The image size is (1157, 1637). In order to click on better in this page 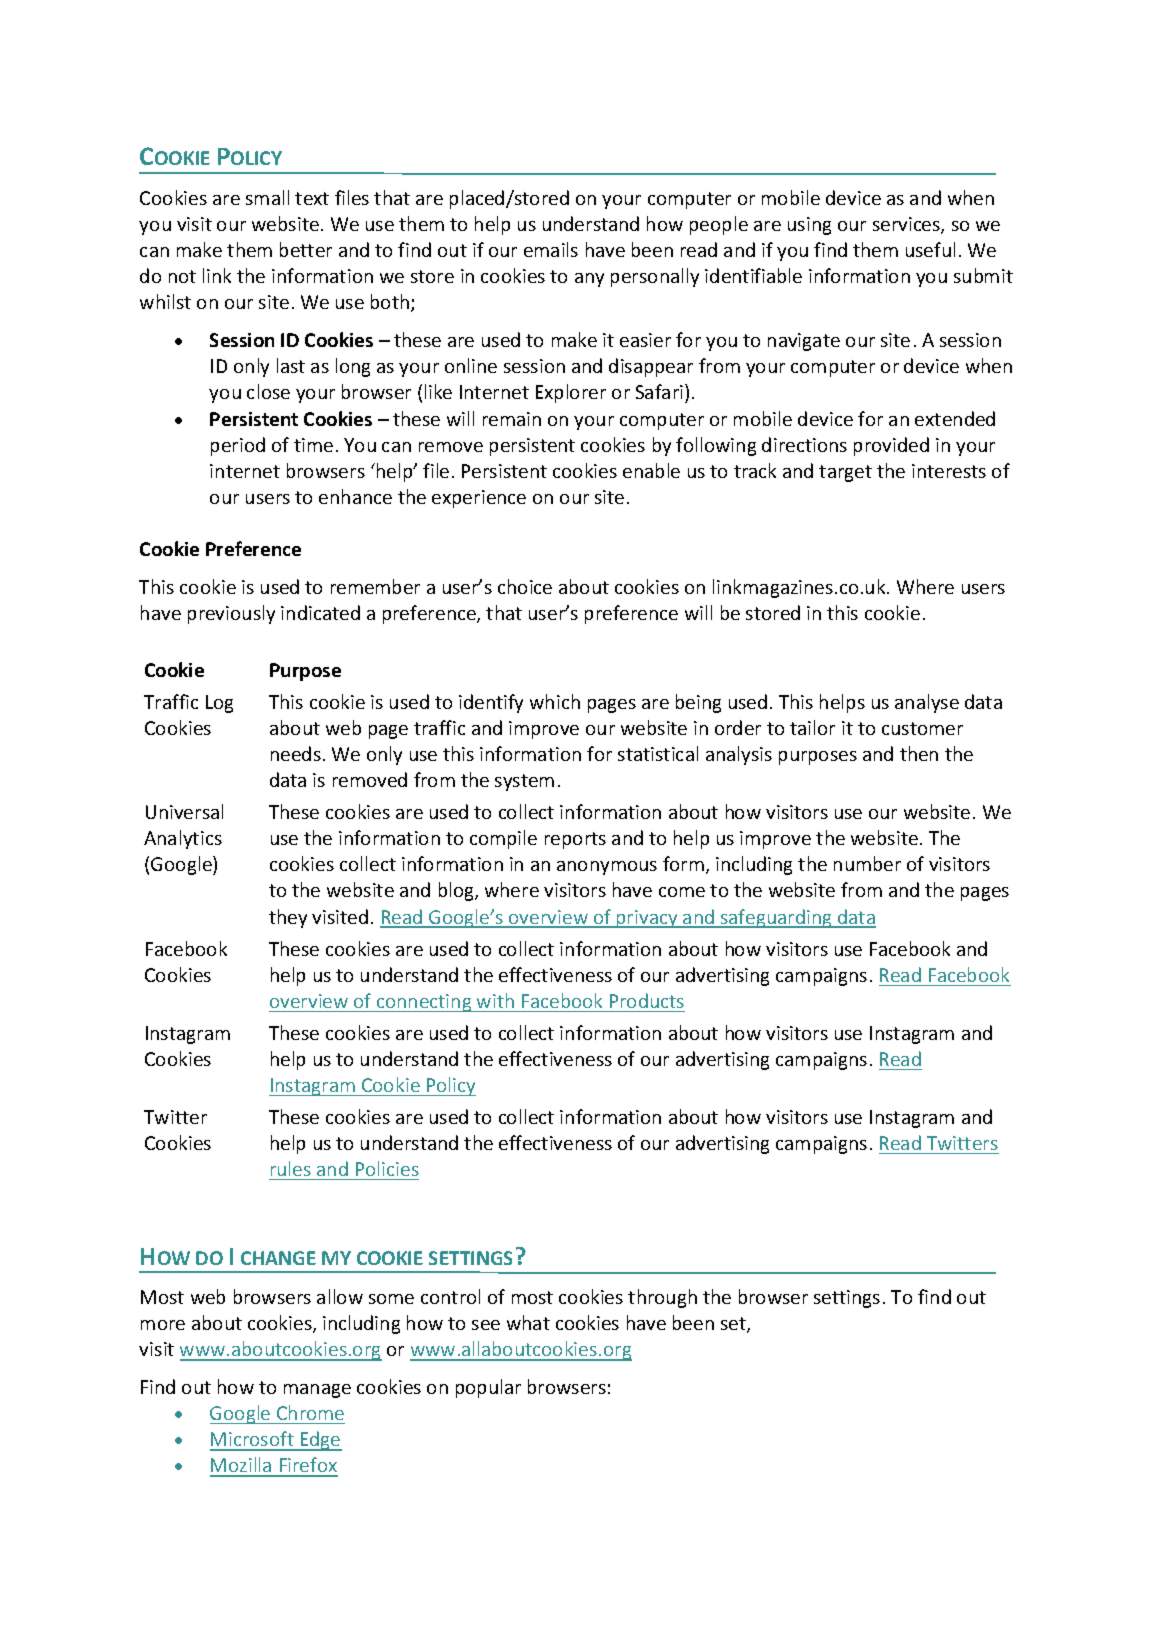, I will do `click(306, 249)`.
